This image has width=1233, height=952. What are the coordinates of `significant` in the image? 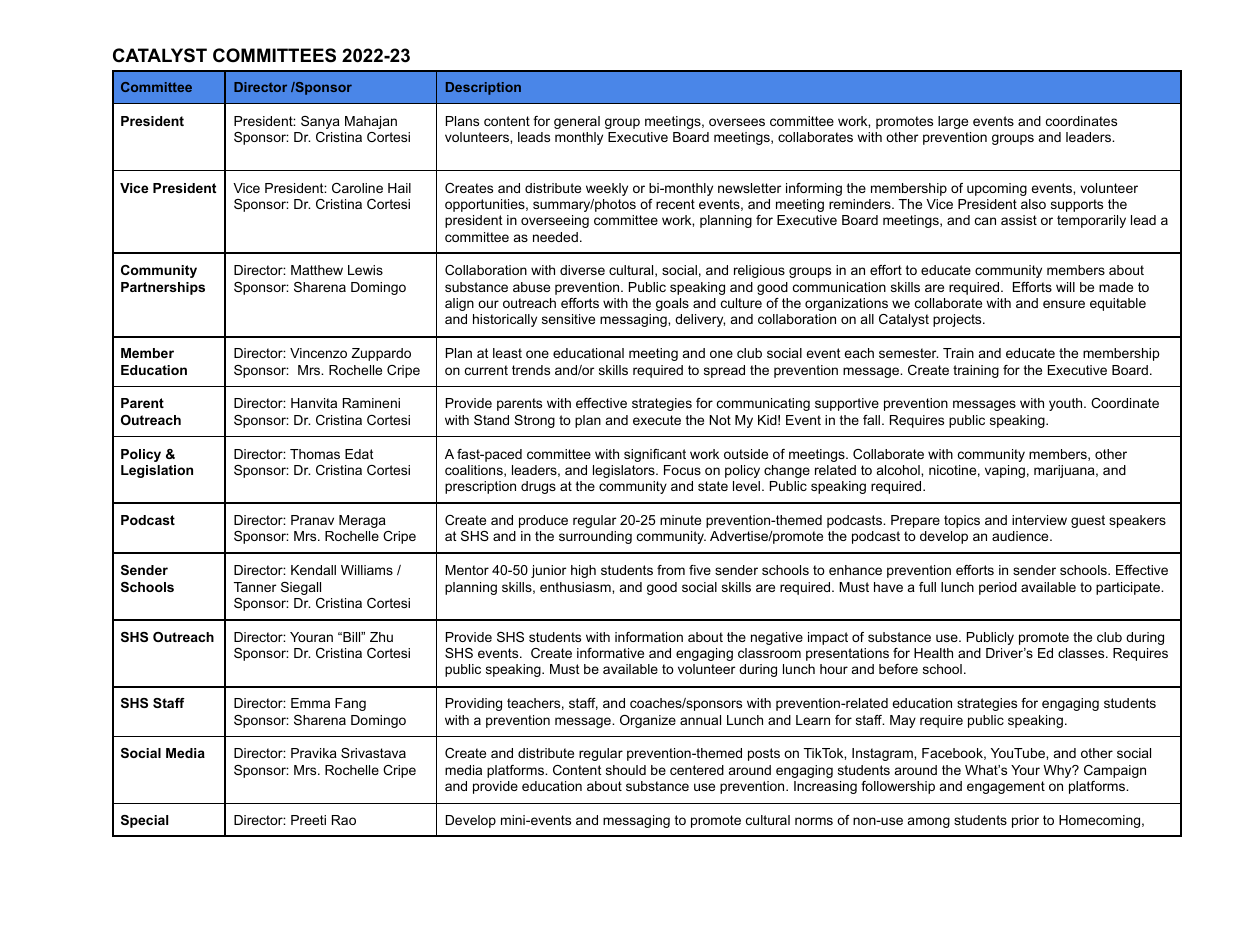 It's located at (655, 455).
